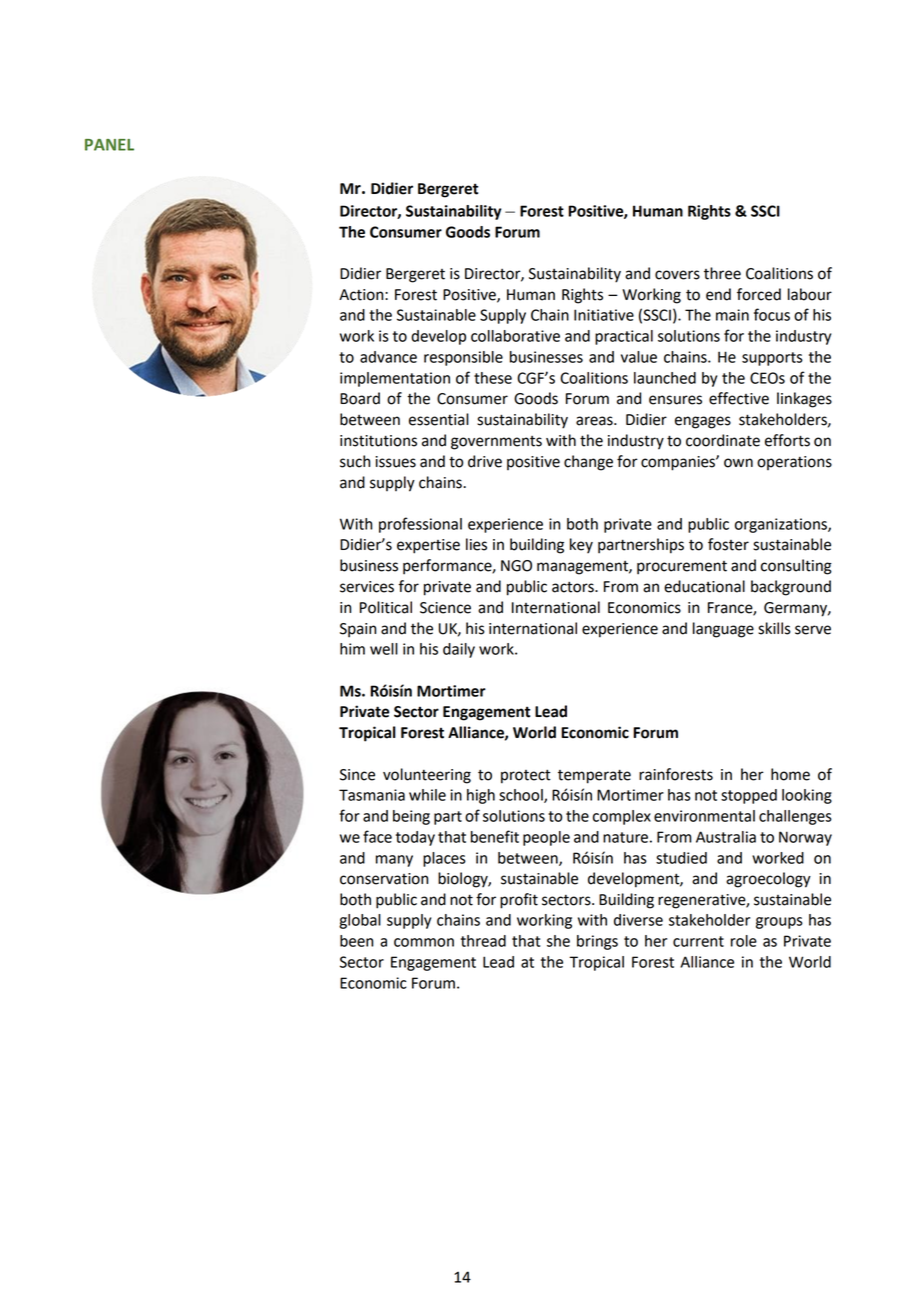 This screenshot has height=1308, width=924. Describe the element at coordinates (728, 544) in the screenshot. I see `foster` at that location.
